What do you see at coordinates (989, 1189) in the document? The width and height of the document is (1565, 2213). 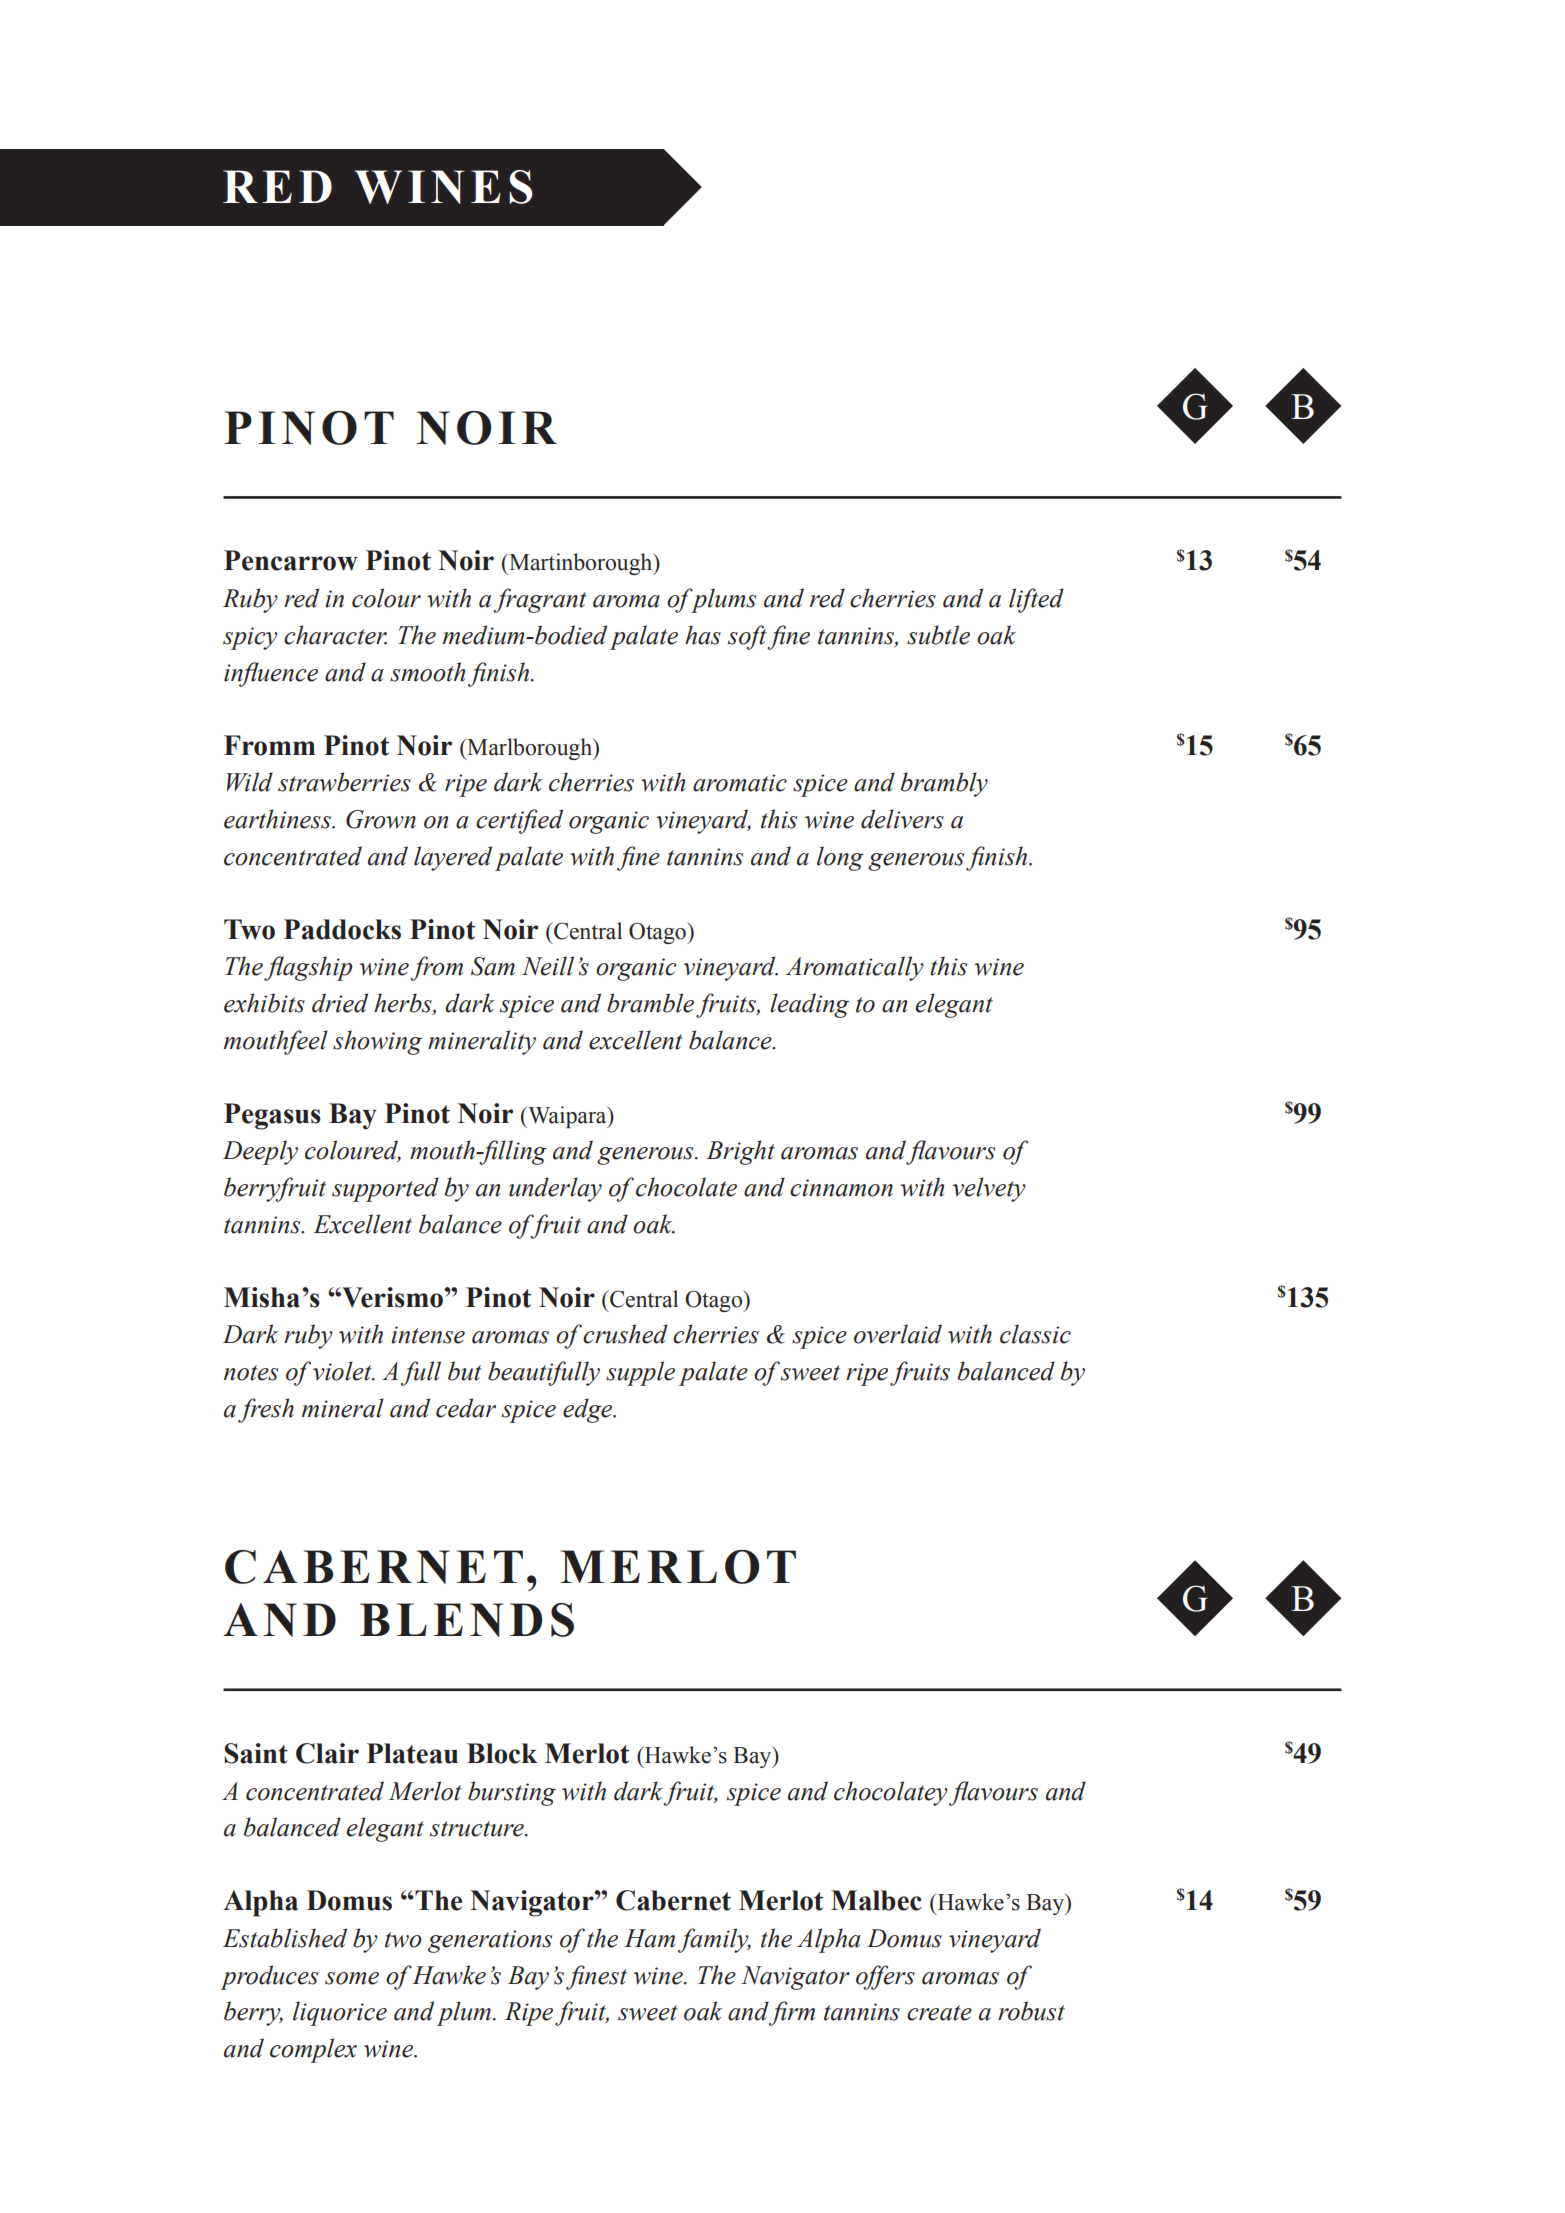 I see `velvety` at bounding box center [989, 1189].
